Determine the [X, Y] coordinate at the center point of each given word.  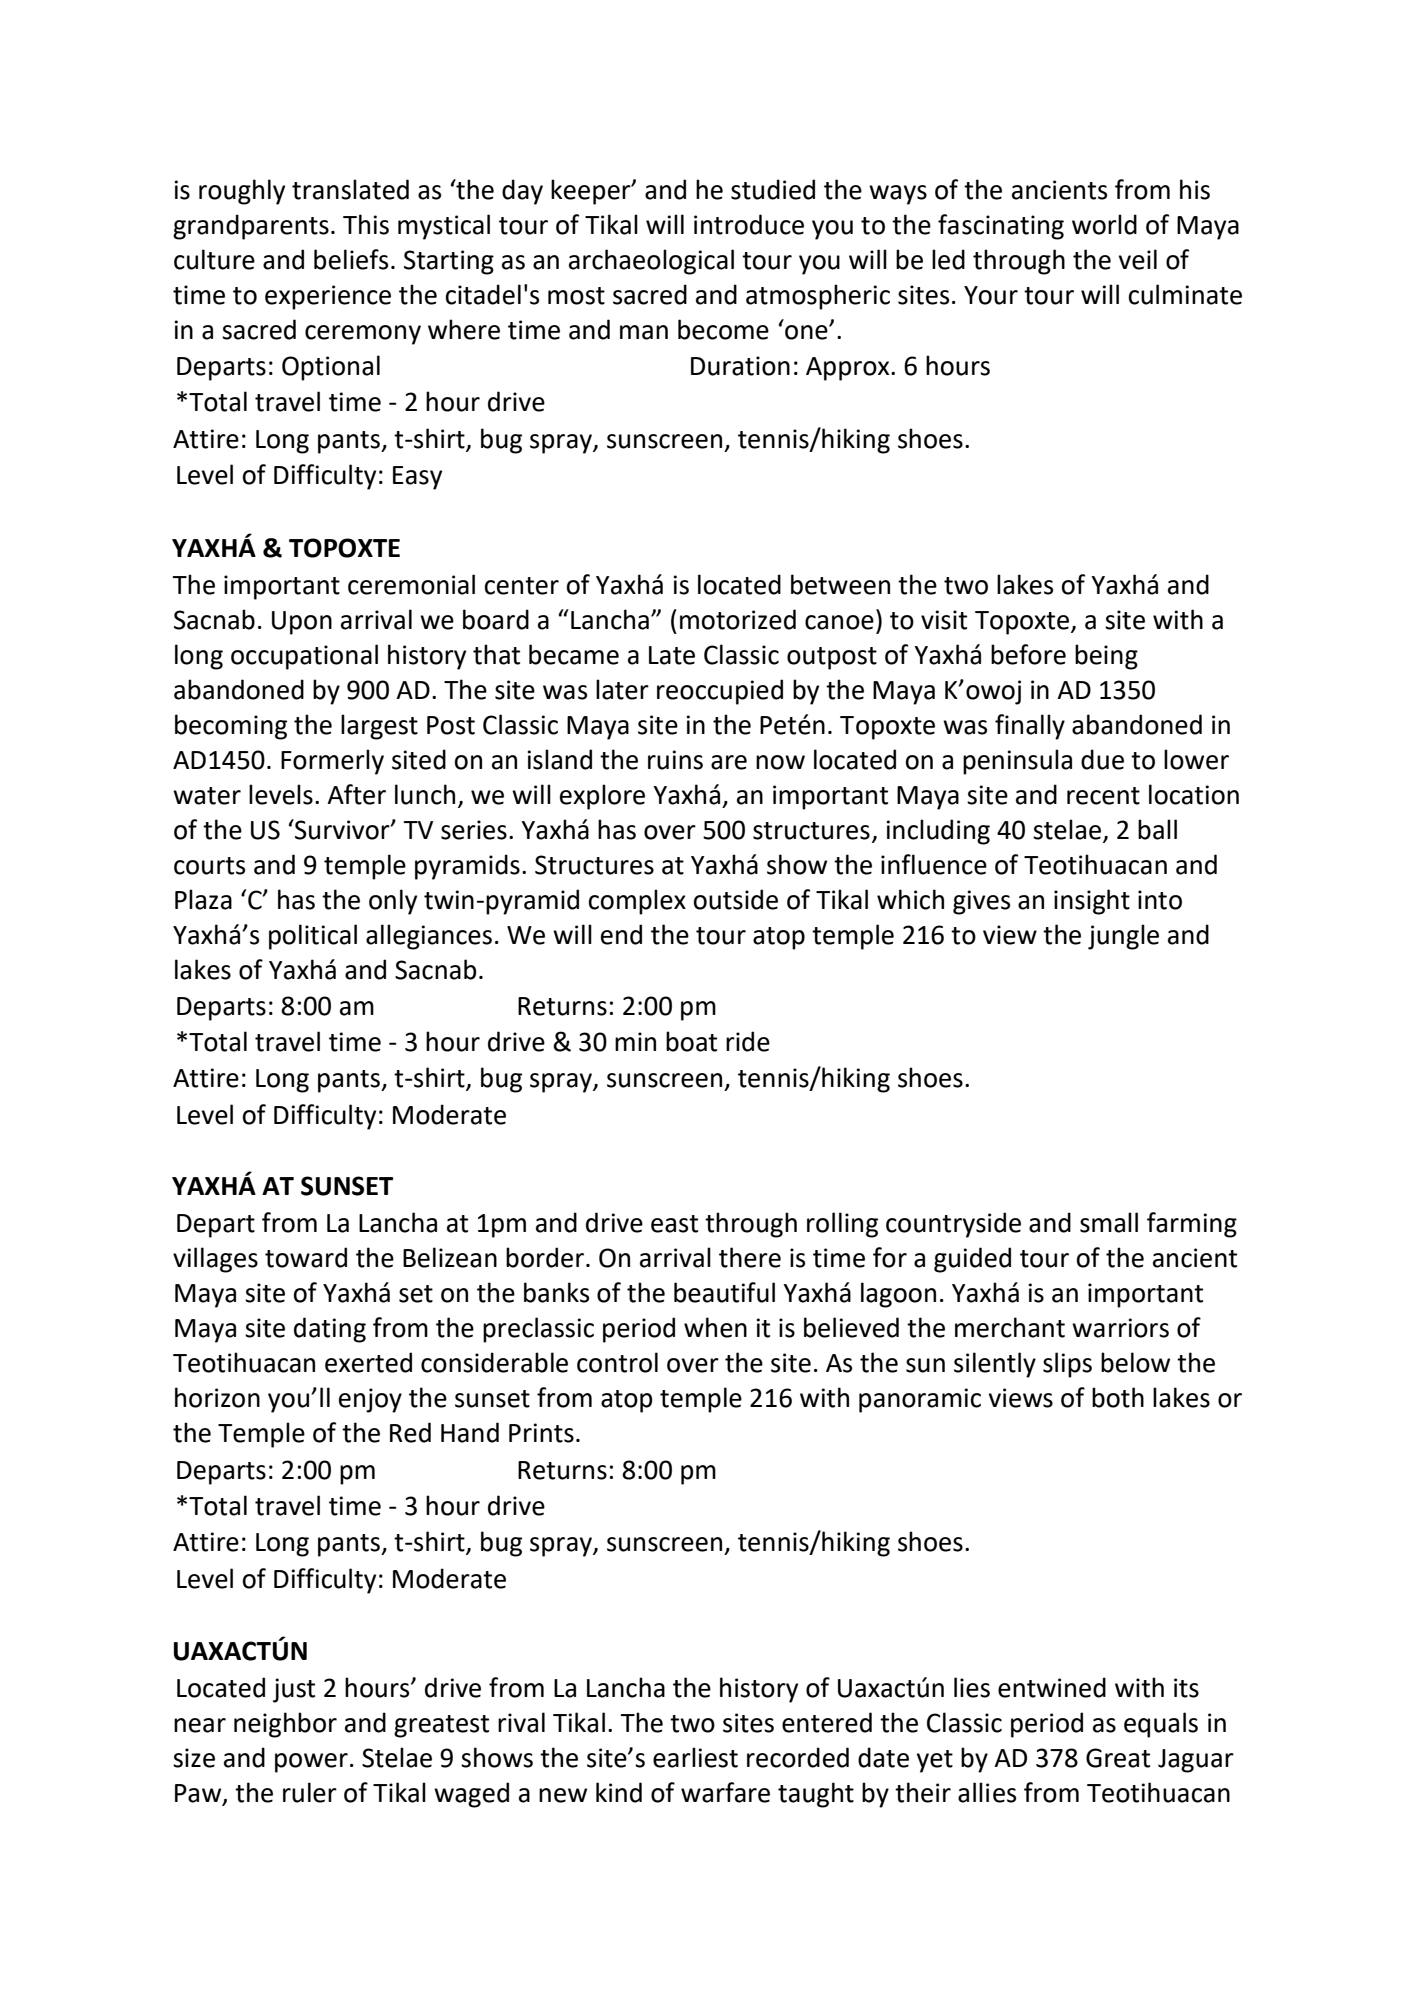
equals [1161, 1725]
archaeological [651, 262]
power [311, 1763]
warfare [725, 1792]
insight [1092, 902]
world [1104, 224]
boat [691, 1041]
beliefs [351, 259]
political [313, 937]
